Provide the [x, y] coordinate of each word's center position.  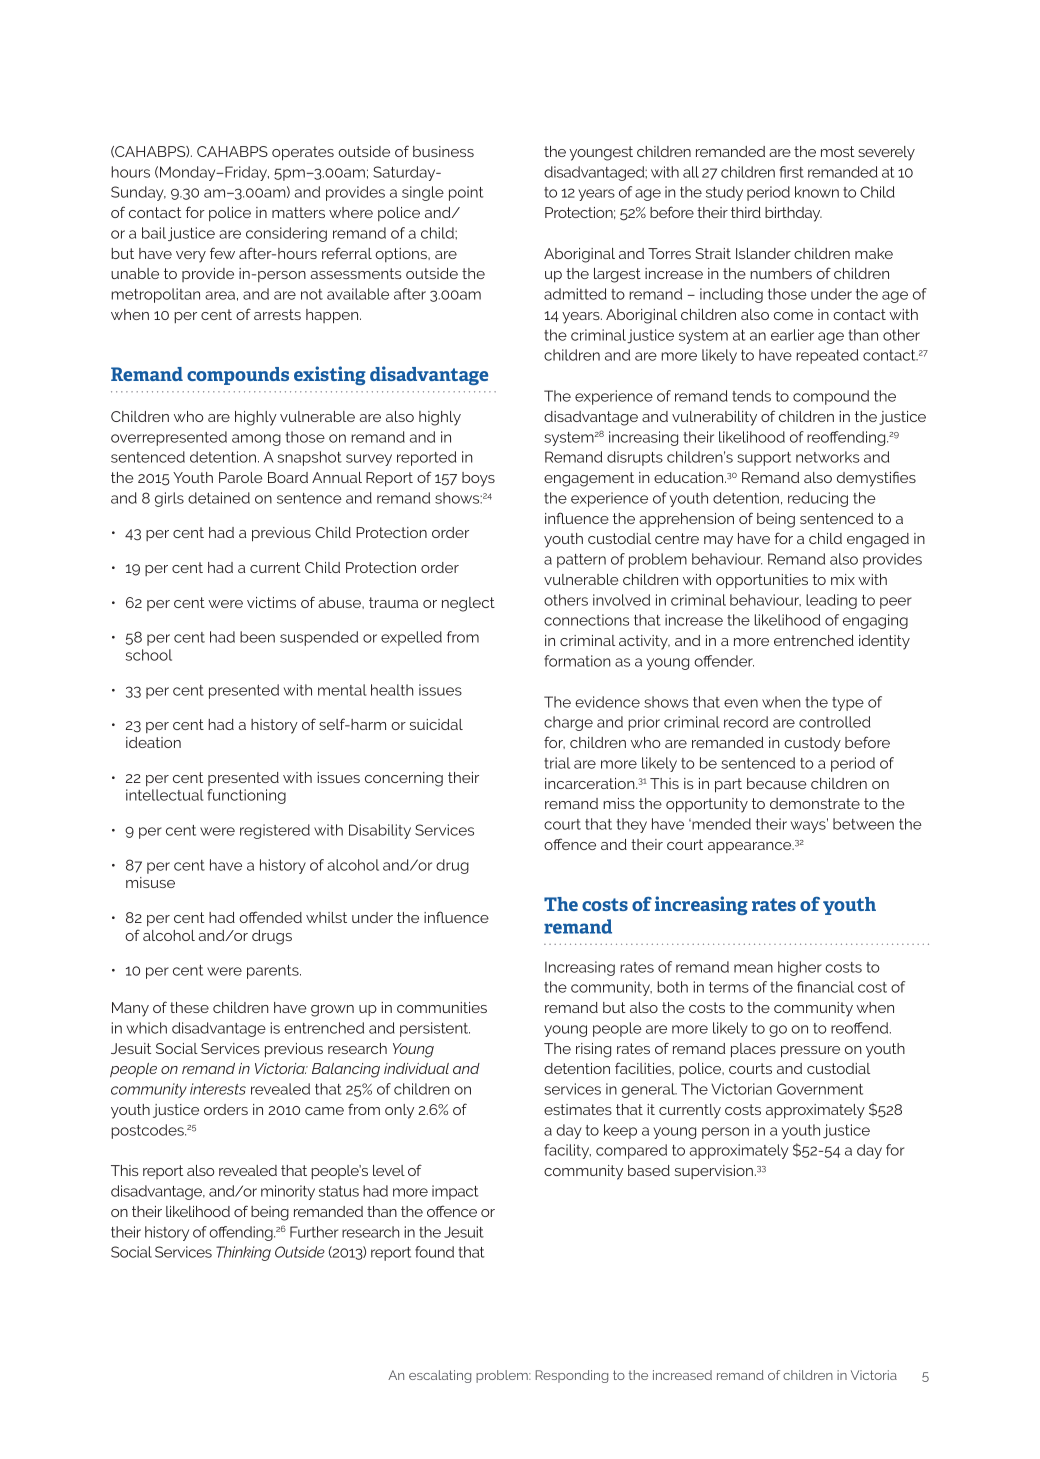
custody [812, 744]
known [817, 192]
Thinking [243, 1253]
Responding [571, 1376]
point [466, 193]
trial [557, 763]
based [649, 1170]
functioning [246, 796]
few [222, 253]
